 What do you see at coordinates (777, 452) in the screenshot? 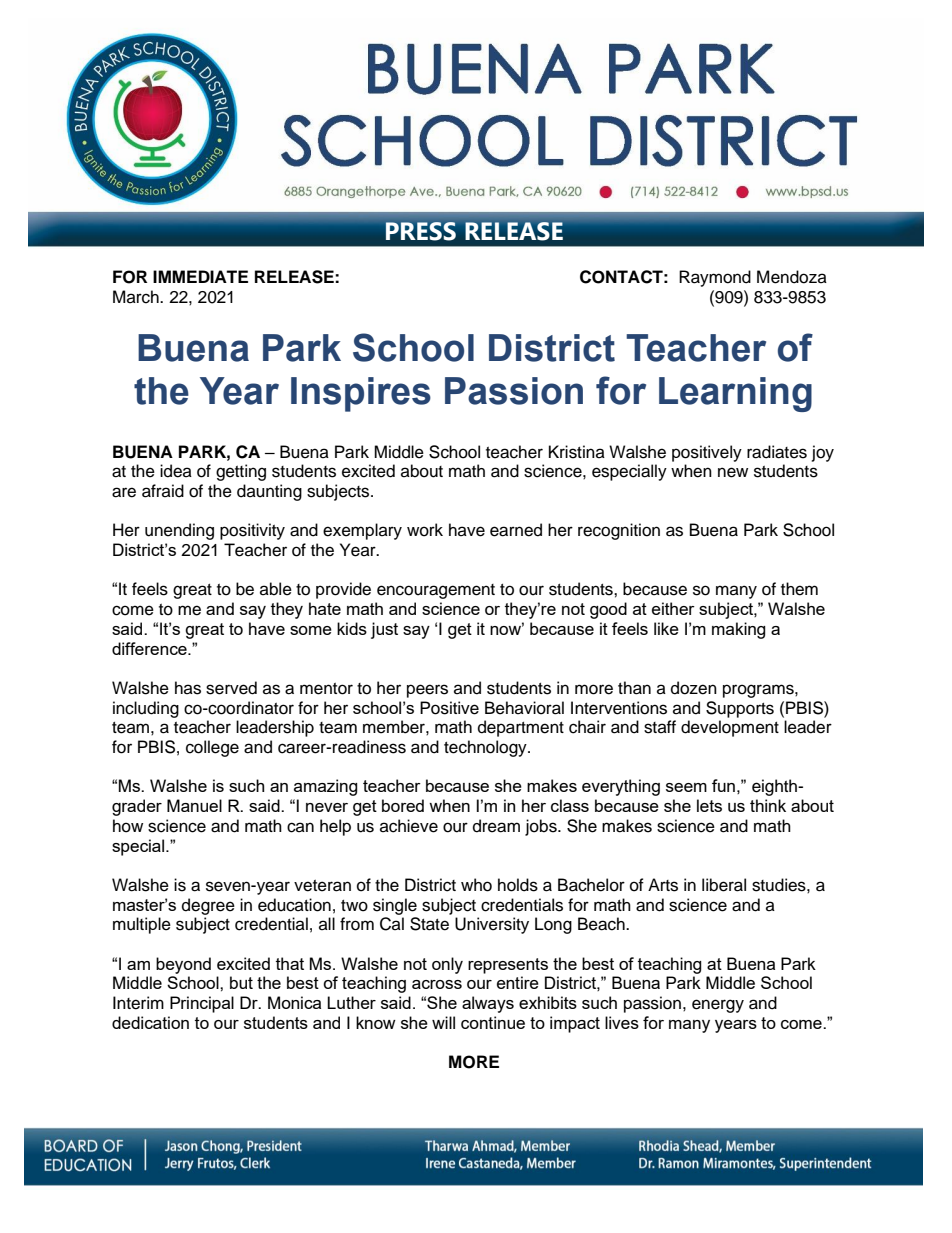
I see `radiates` at bounding box center [777, 452].
